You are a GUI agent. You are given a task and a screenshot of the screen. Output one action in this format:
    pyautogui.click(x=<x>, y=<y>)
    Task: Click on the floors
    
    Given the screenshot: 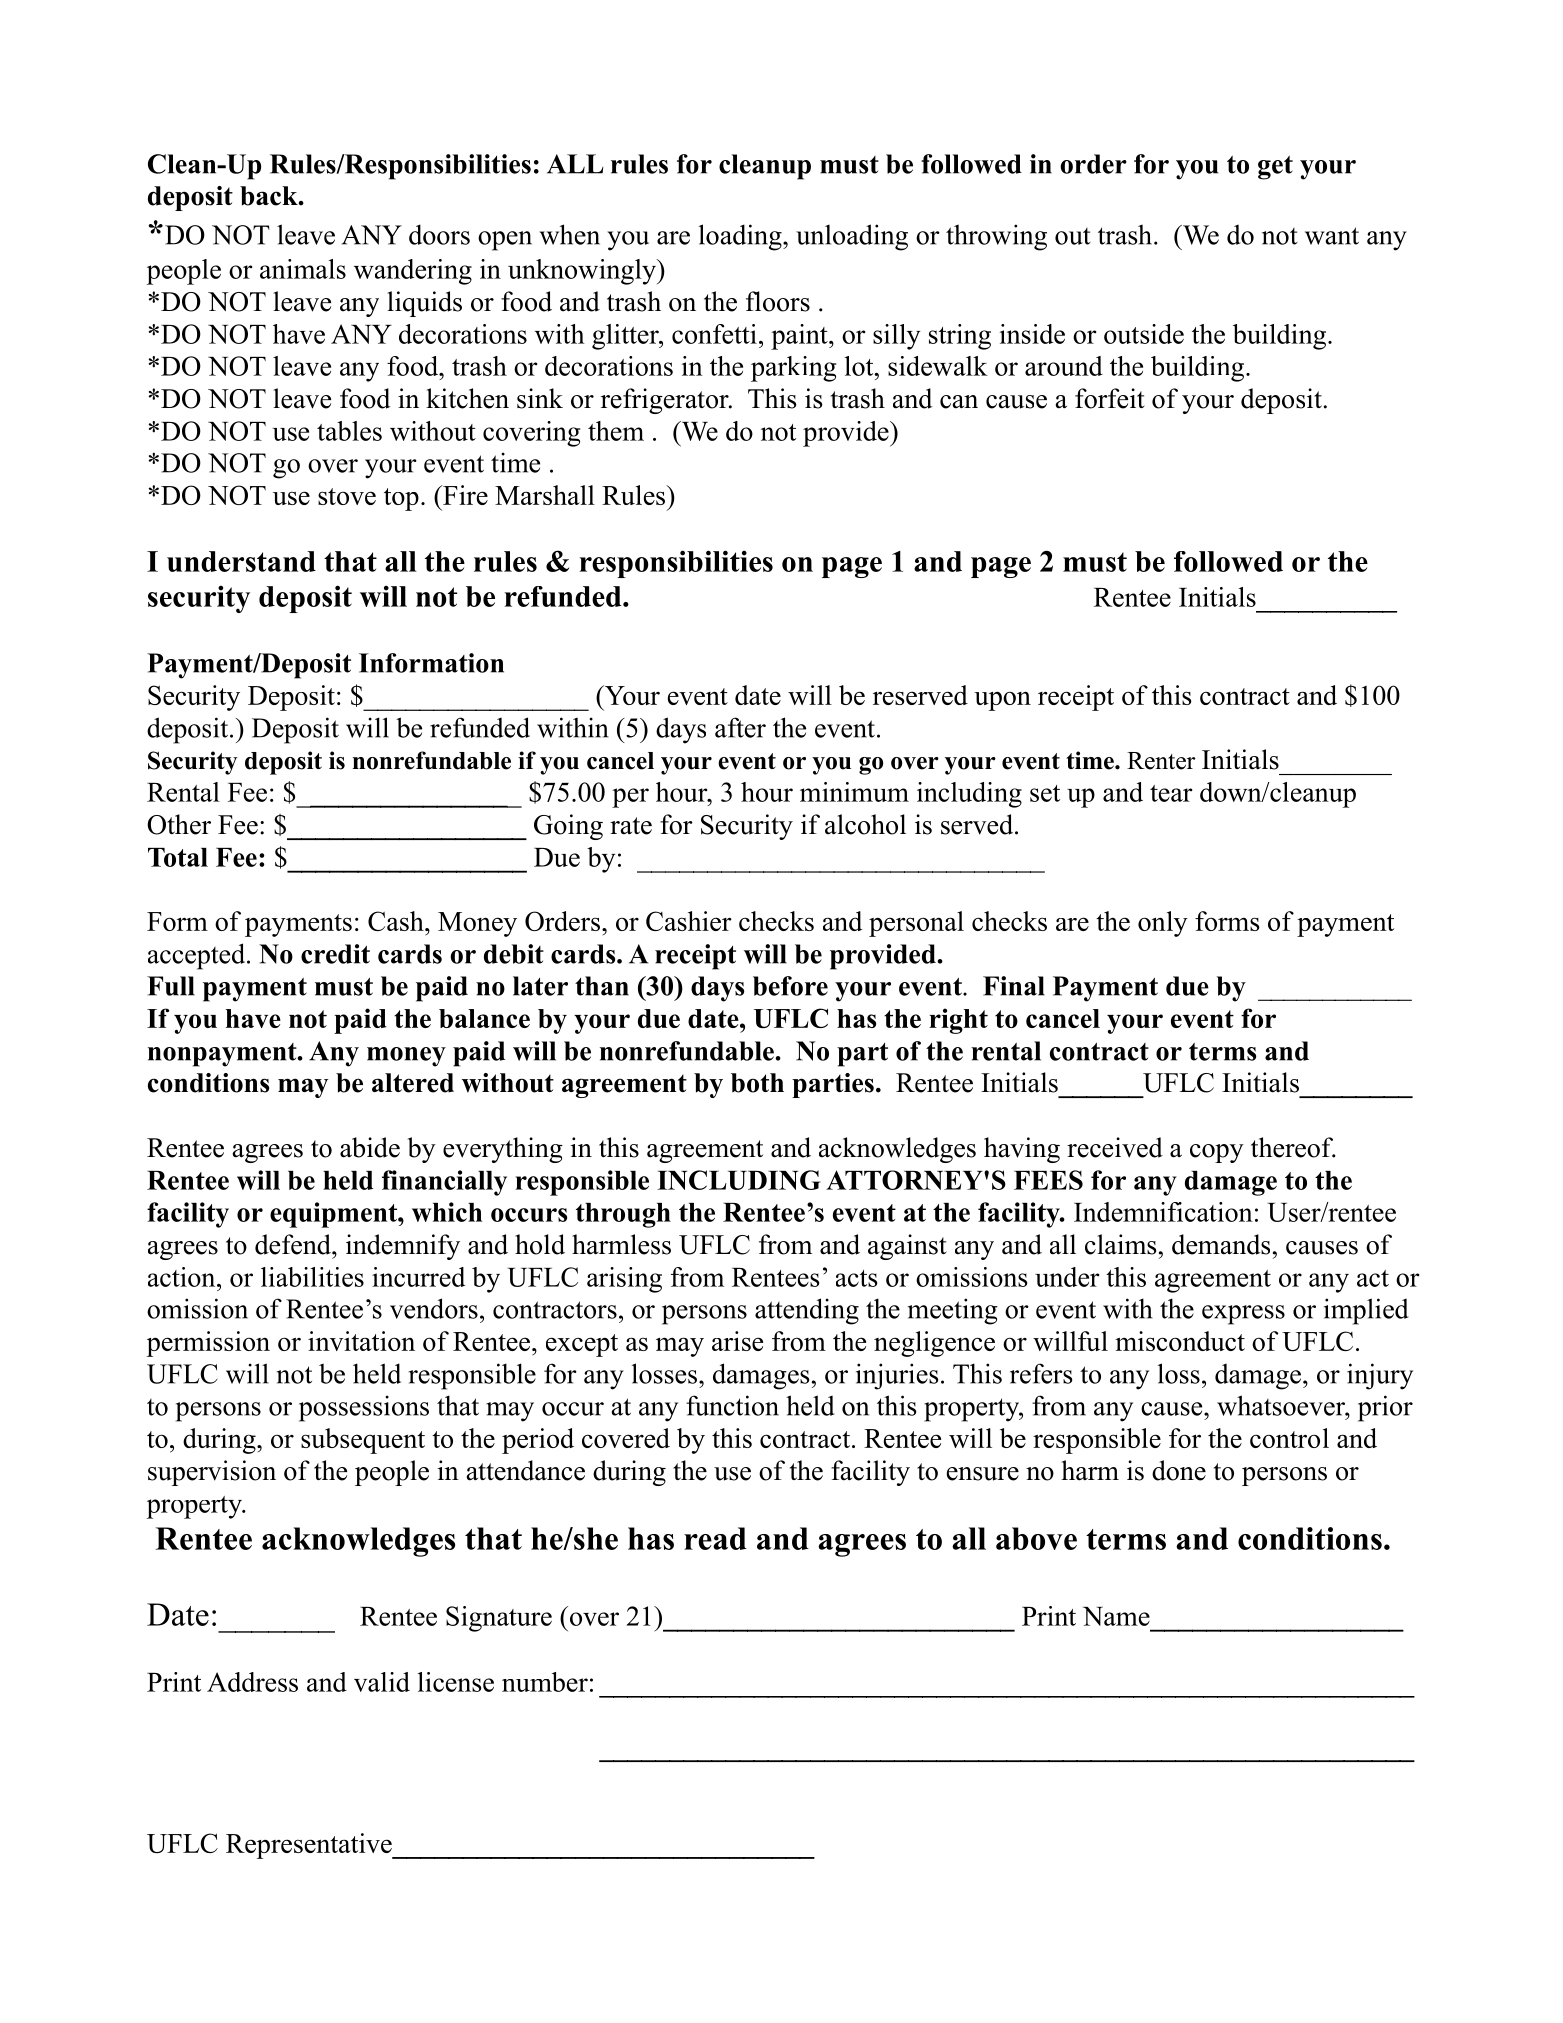 What is the action you would take?
    pyautogui.click(x=778, y=301)
